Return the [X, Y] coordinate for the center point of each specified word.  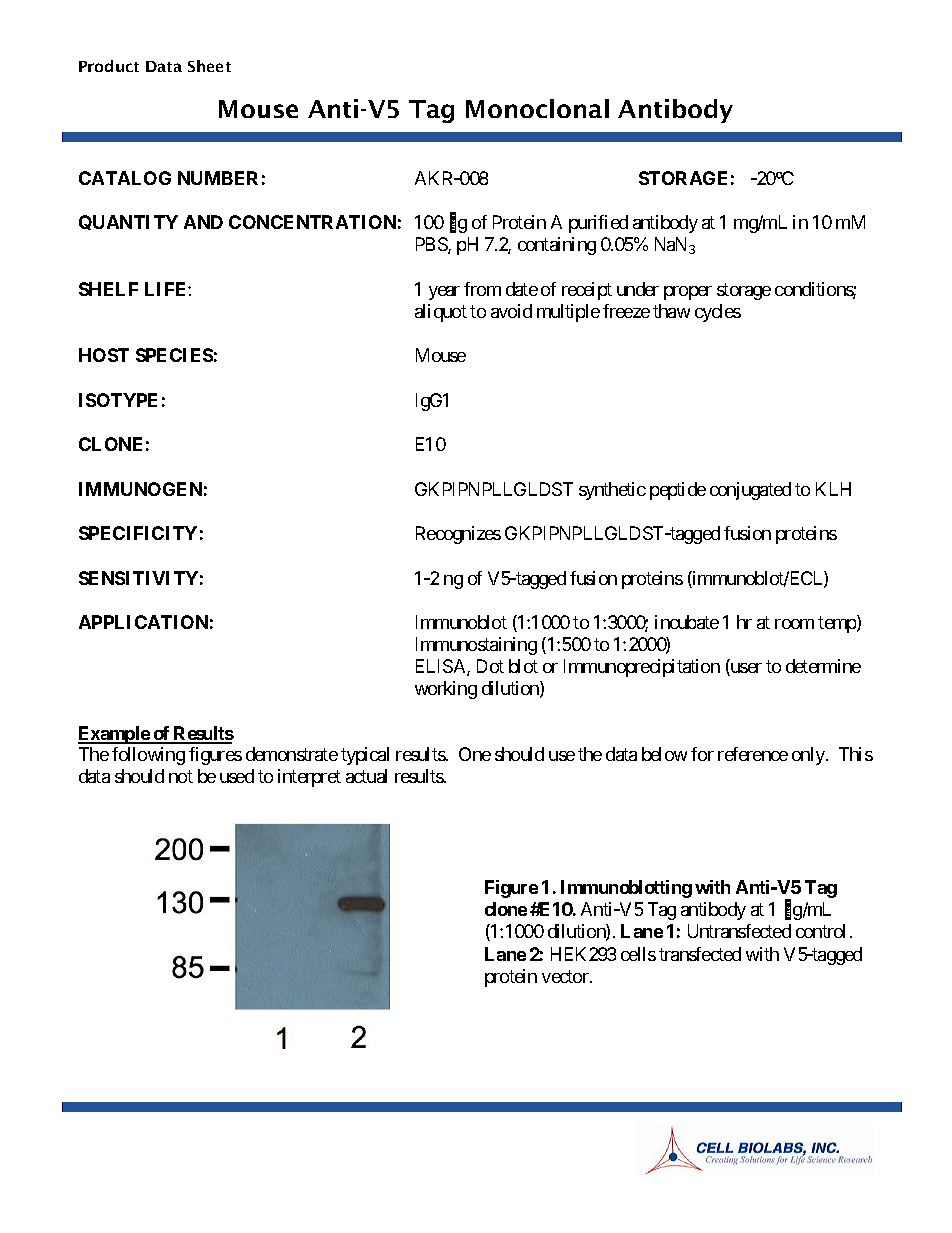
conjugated [750, 491]
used [237, 776]
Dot [490, 666]
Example [114, 735]
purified [598, 224]
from [482, 289]
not [181, 777]
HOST [104, 355]
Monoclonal [537, 108]
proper [688, 293]
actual [366, 776]
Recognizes [458, 535]
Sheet [209, 66]
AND [203, 222]
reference [753, 754]
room [794, 624]
